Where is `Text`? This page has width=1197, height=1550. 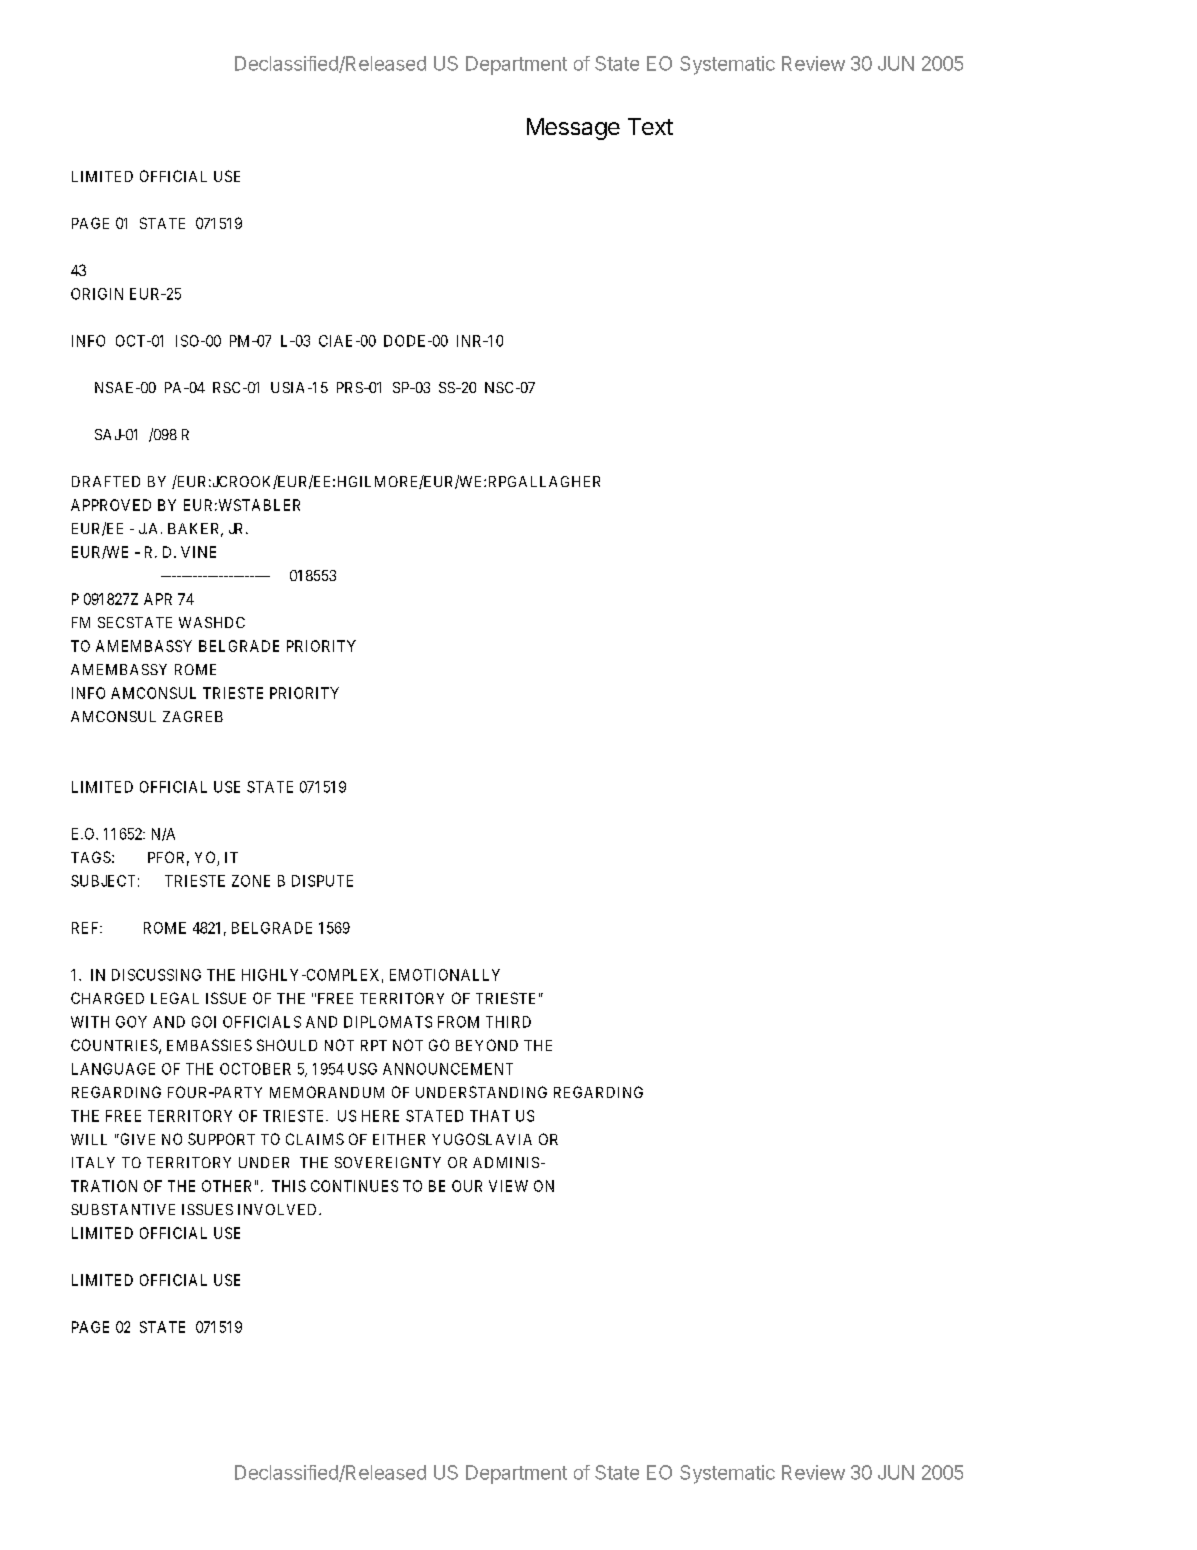
Text is located at coordinates (650, 126).
